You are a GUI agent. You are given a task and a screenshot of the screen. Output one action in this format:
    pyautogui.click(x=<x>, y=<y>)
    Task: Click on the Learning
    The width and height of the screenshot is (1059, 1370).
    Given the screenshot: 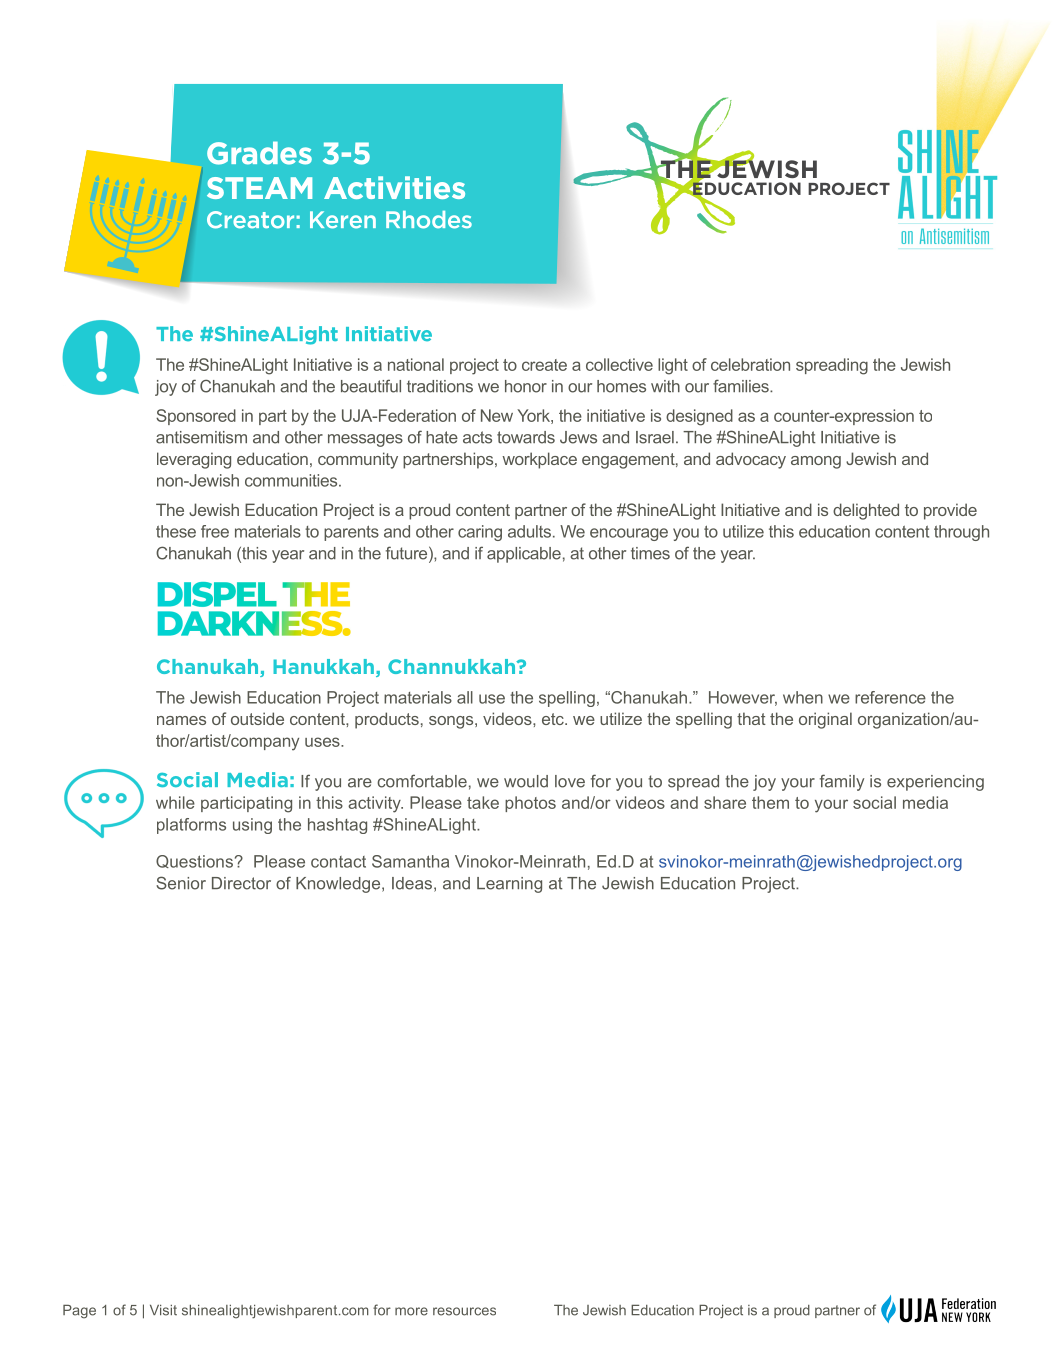 What is the action you would take?
    pyautogui.click(x=509, y=885)
